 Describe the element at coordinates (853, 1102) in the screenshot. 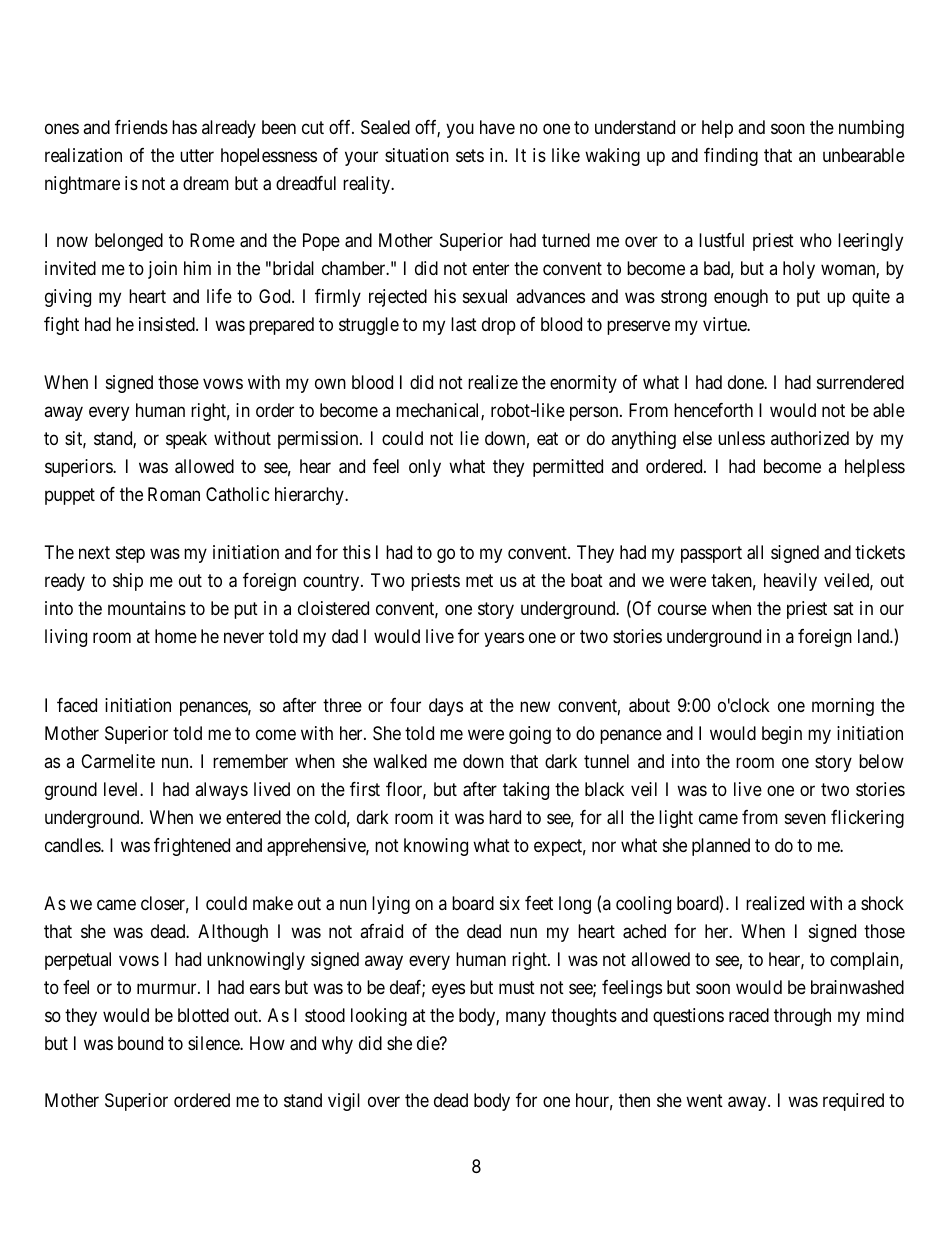

I see `required` at that location.
